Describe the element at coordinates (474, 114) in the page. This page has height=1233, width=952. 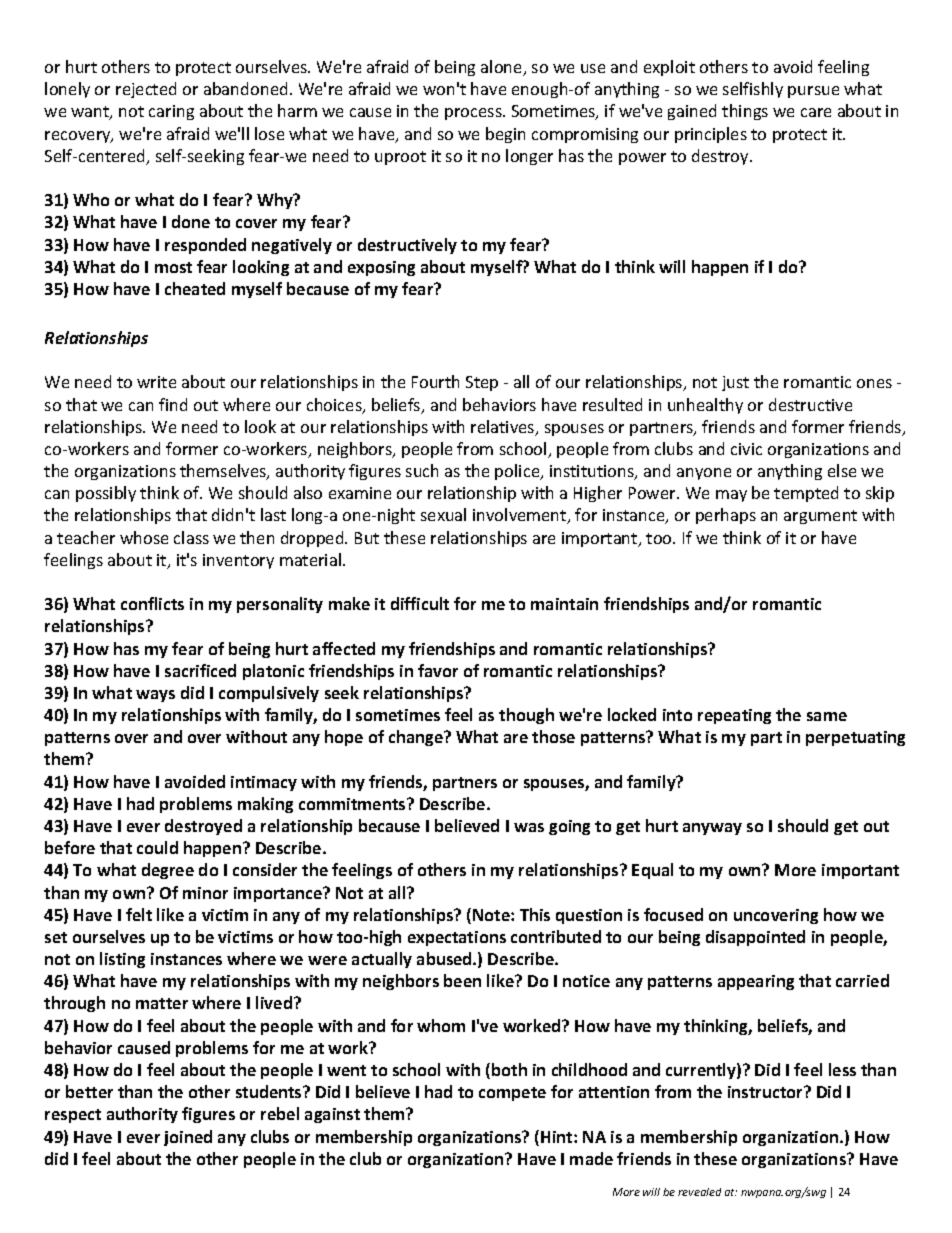
I see `process` at that location.
